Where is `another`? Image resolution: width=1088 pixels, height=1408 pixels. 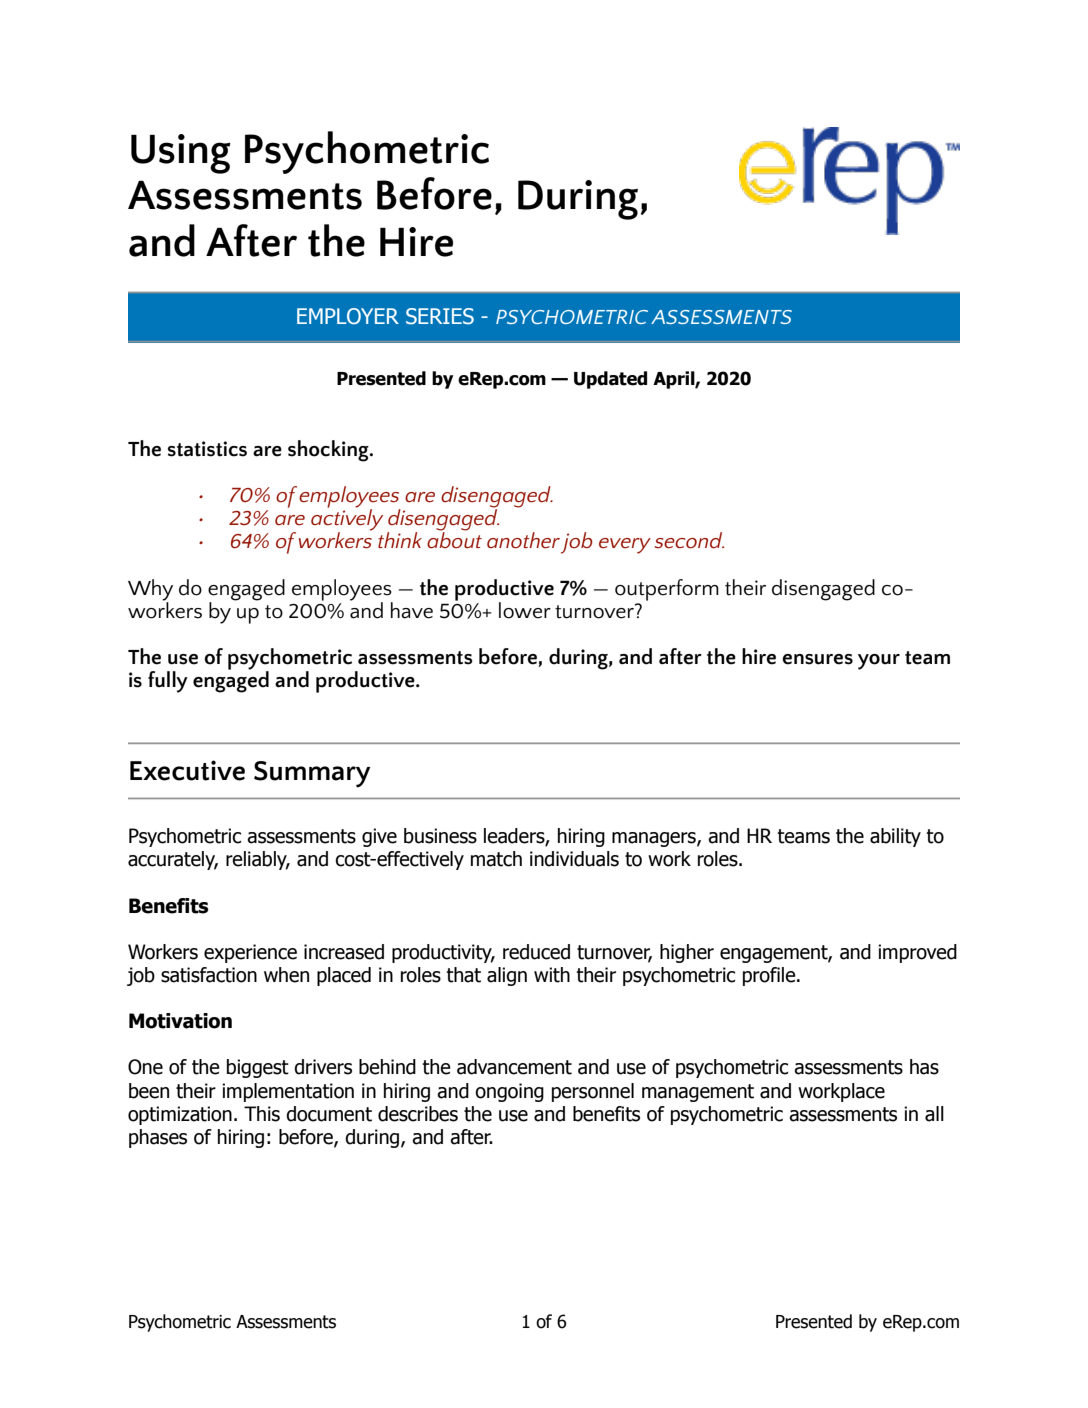
another is located at coordinates (523, 540).
